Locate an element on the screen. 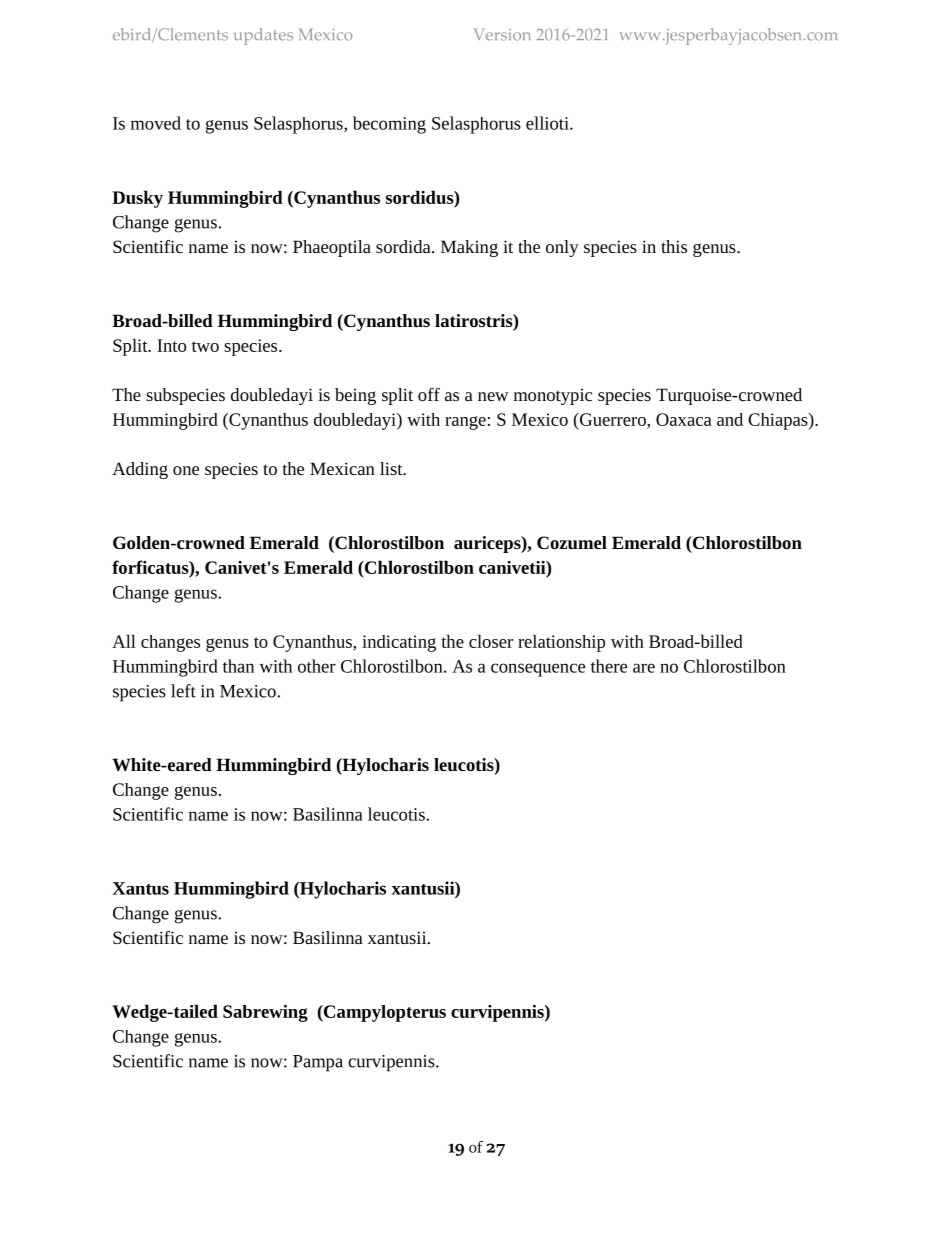  Version is located at coordinates (502, 34).
